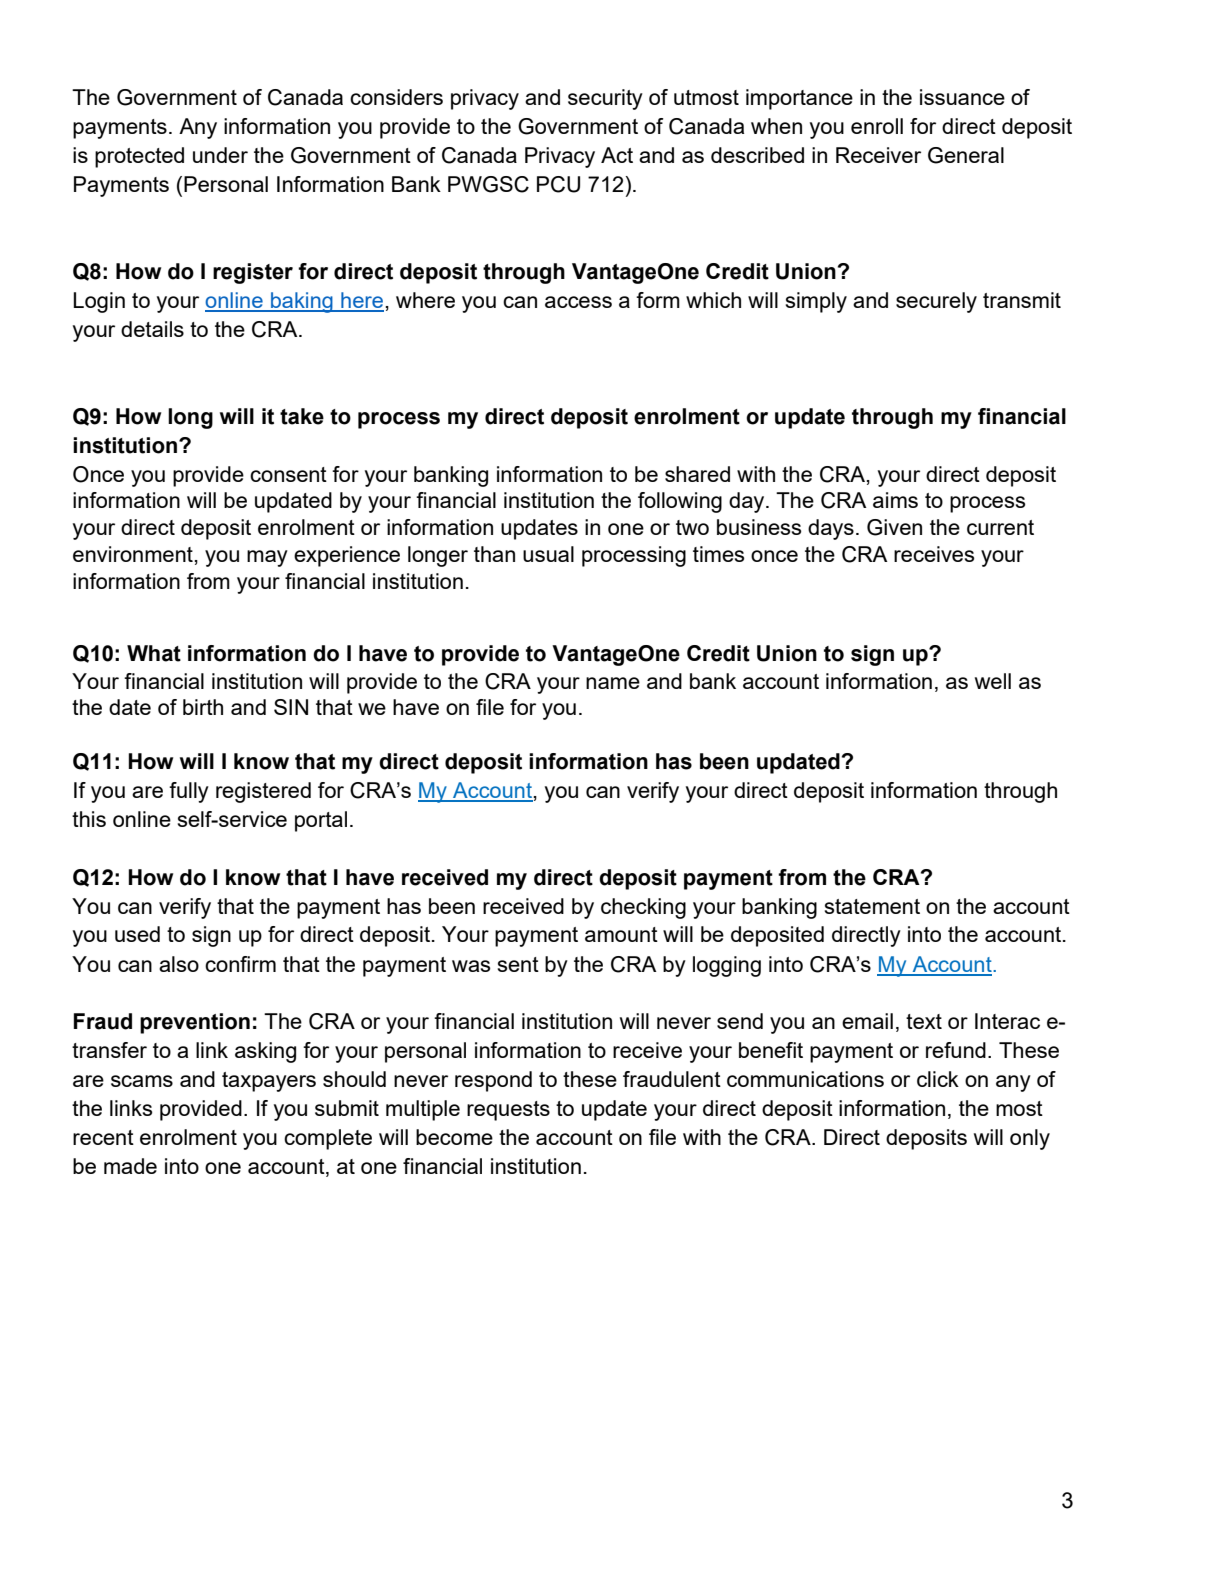 The image size is (1217, 1576). I want to click on name, so click(613, 683).
